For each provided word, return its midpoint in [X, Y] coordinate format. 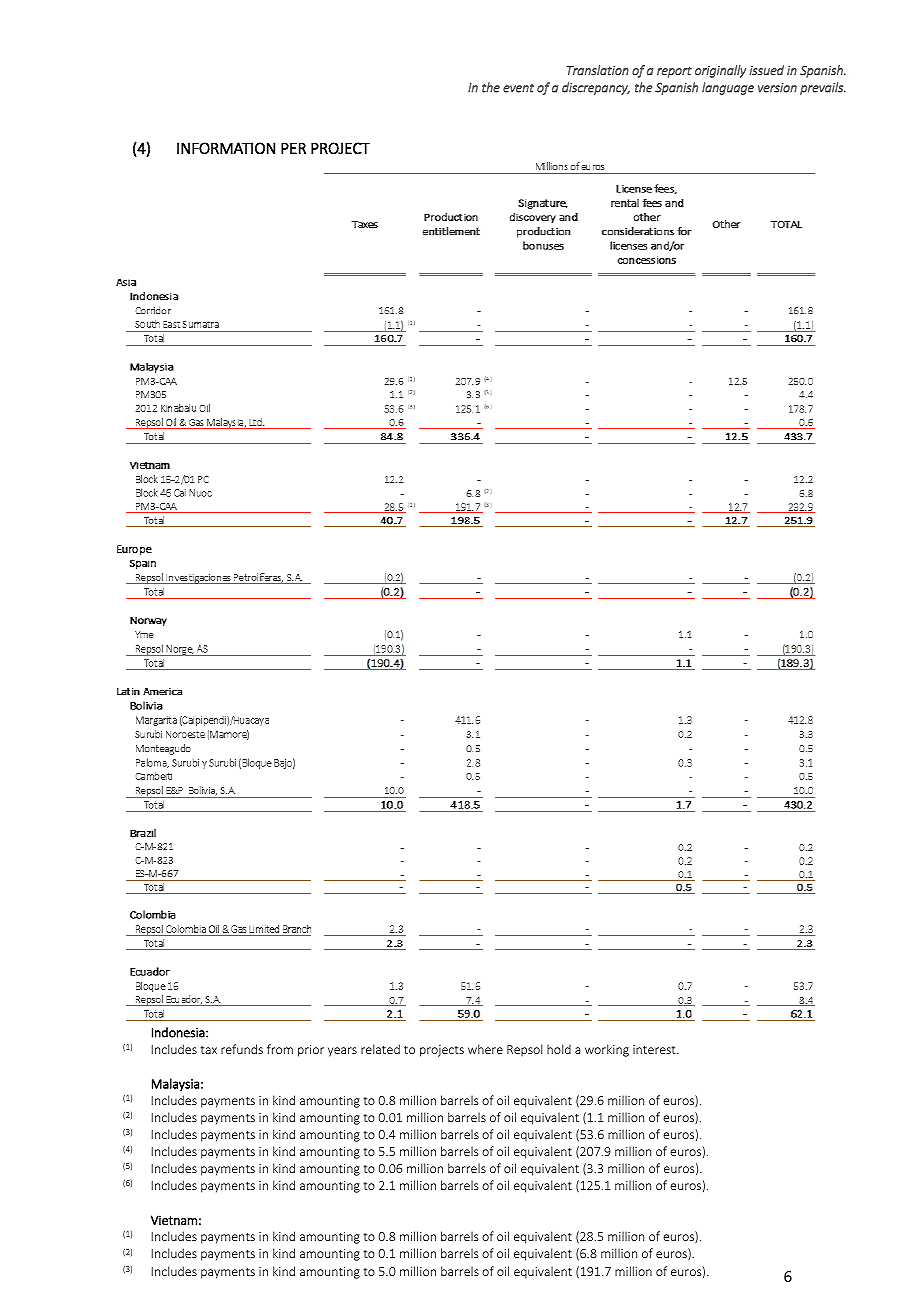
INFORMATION [226, 148]
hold [559, 1049]
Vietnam [174, 1220]
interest [655, 1049]
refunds [242, 1049]
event [518, 88]
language [728, 88]
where [485, 1049]
